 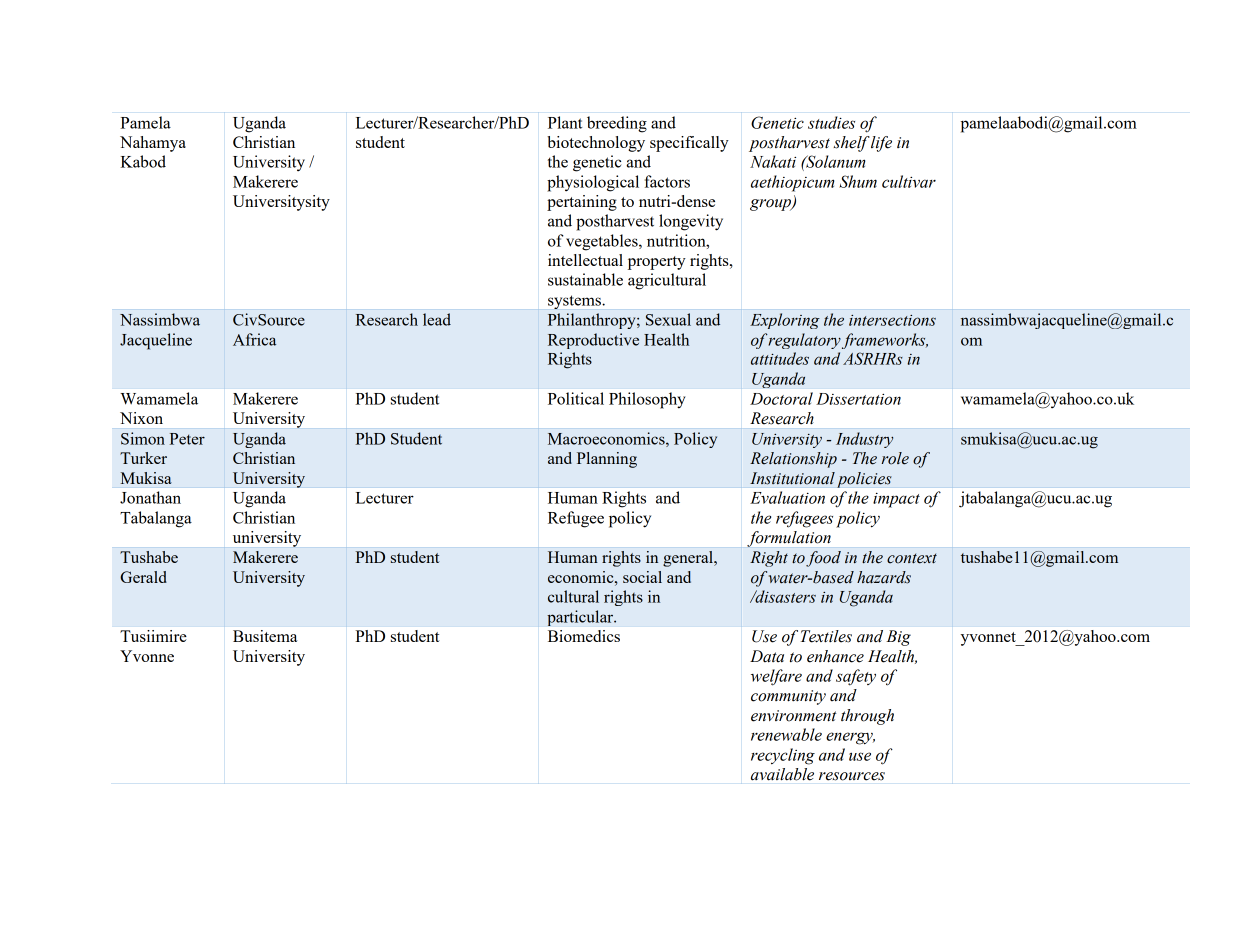 What do you see at coordinates (785, 321) in the screenshot?
I see `Exploring` at bounding box center [785, 321].
